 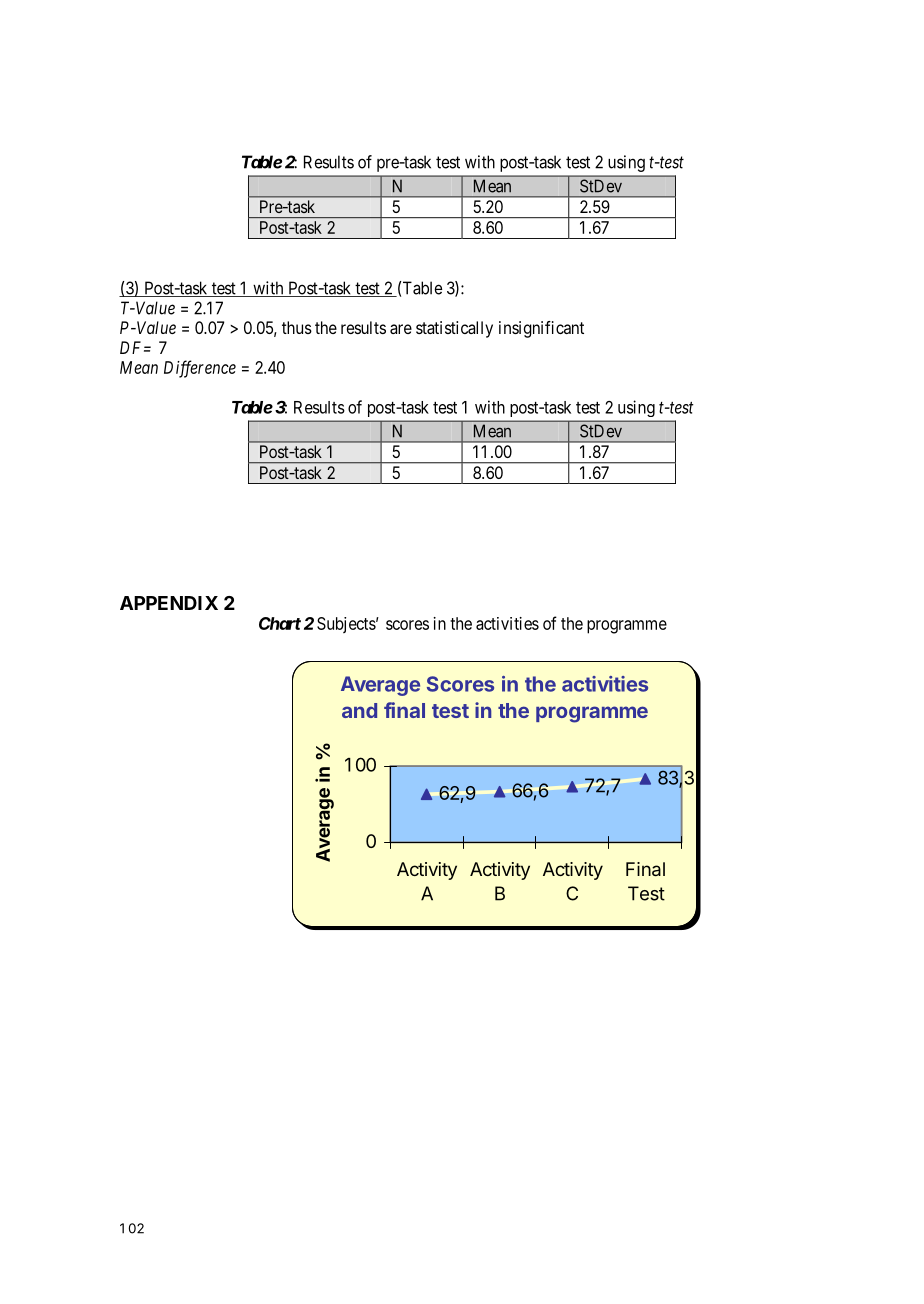 What do you see at coordinates (401, 329) in the screenshot?
I see `are` at bounding box center [401, 329].
